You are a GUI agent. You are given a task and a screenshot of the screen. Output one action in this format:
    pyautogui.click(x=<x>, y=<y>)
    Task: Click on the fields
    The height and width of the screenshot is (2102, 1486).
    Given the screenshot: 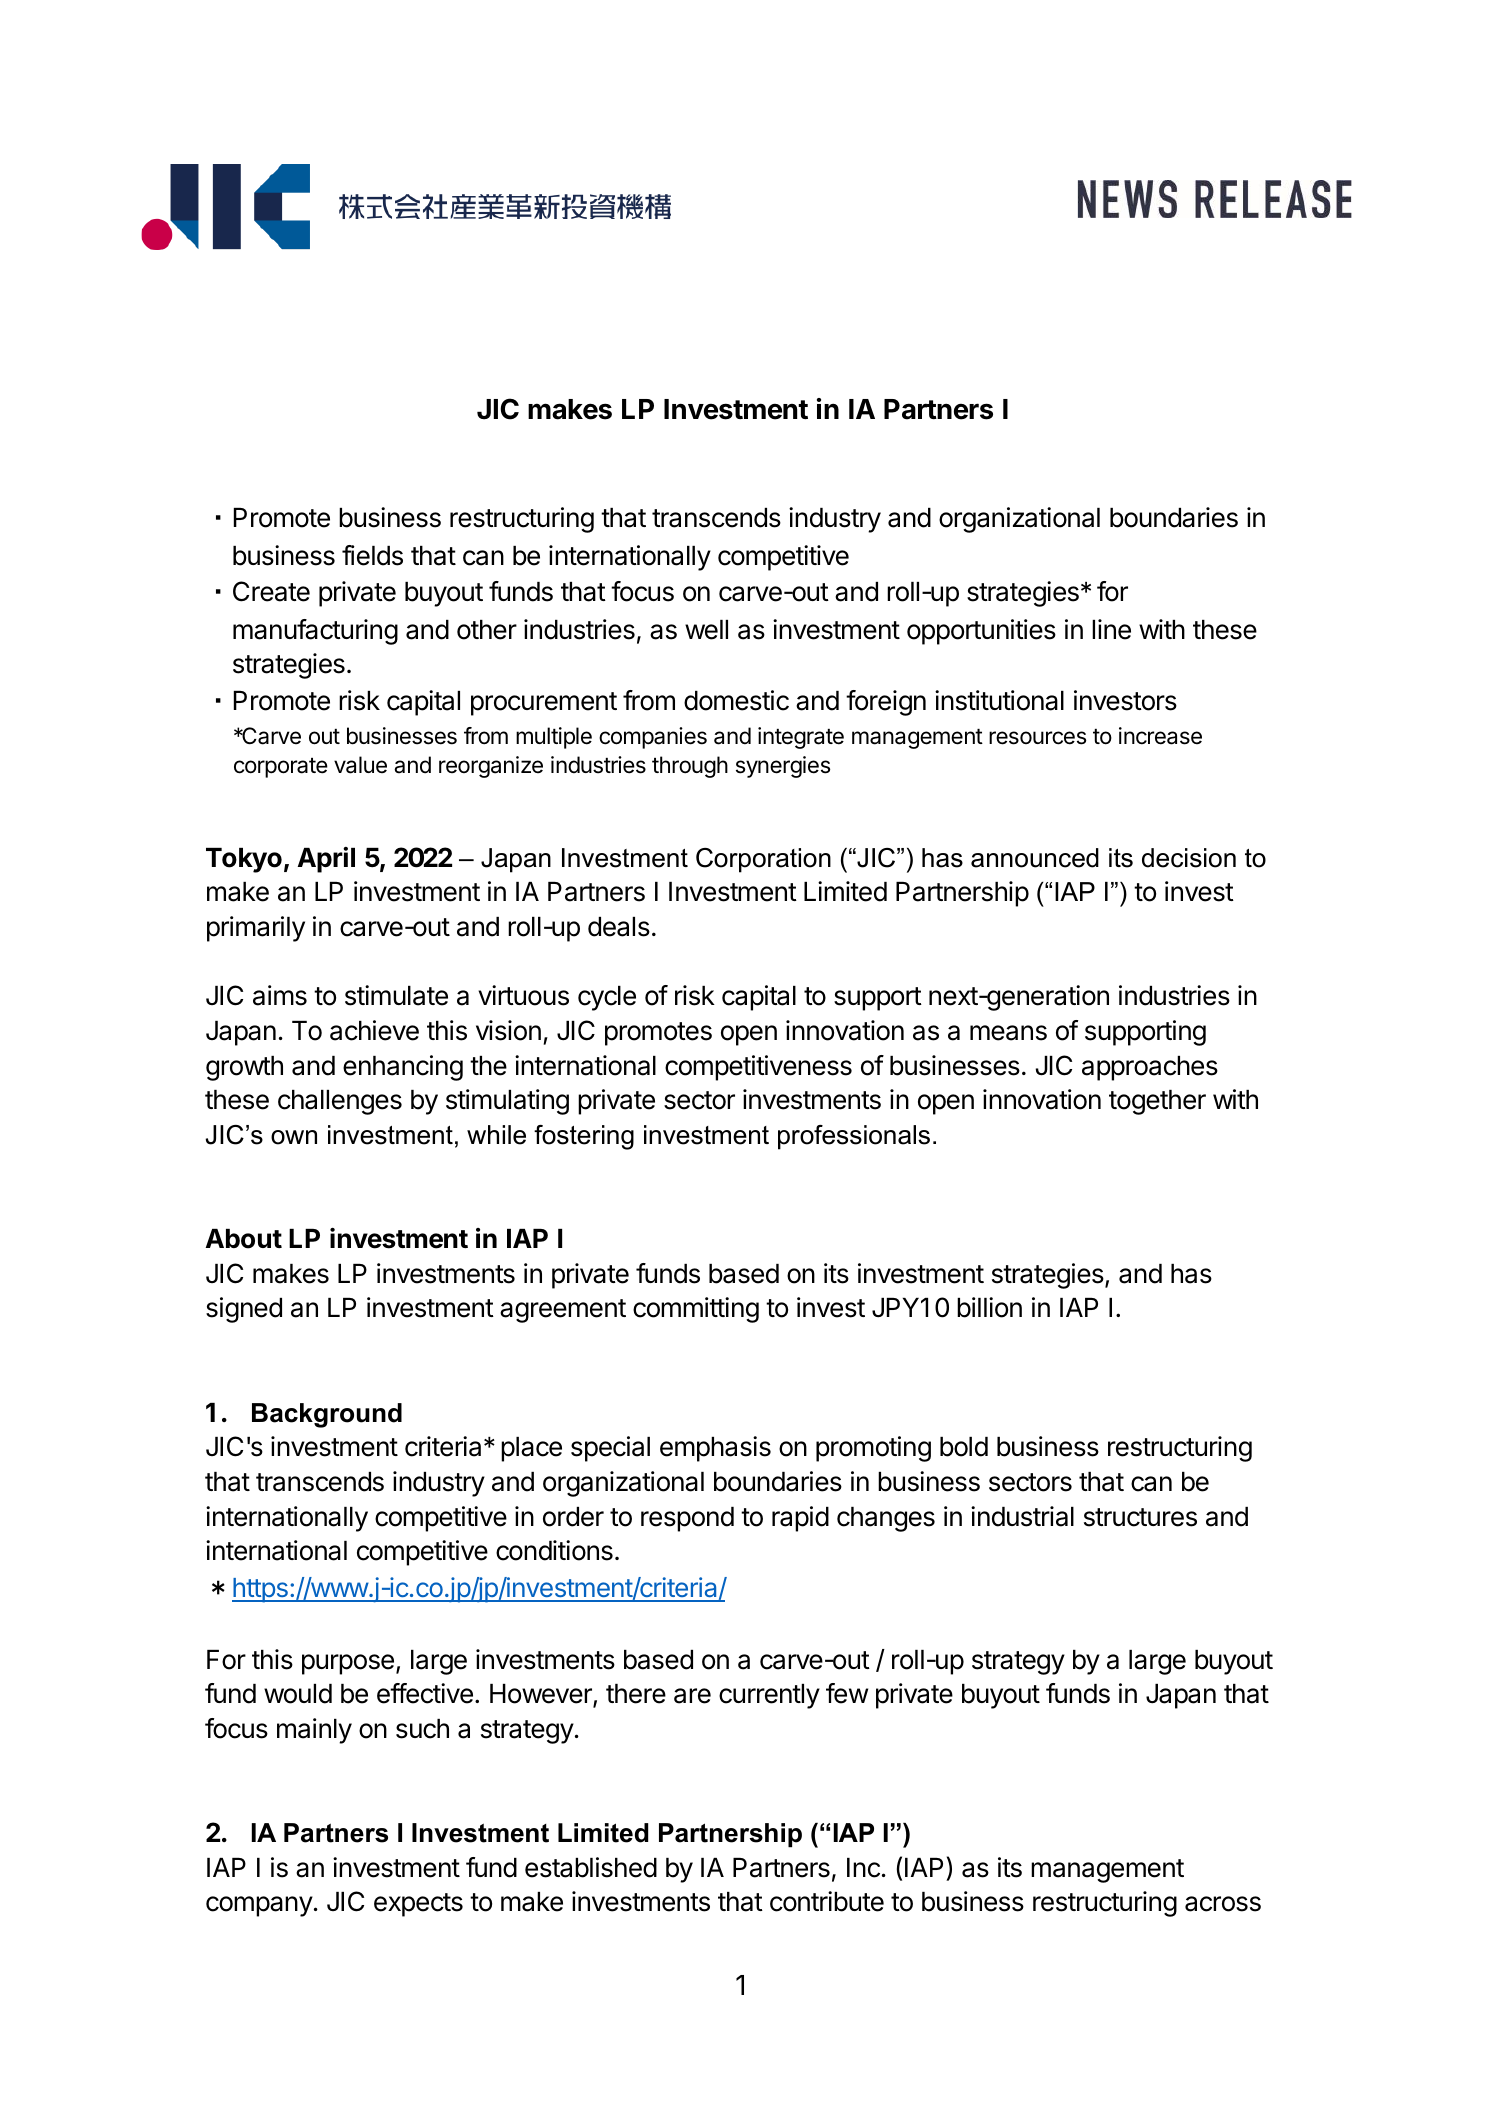 What is the action you would take?
    pyautogui.click(x=372, y=555)
